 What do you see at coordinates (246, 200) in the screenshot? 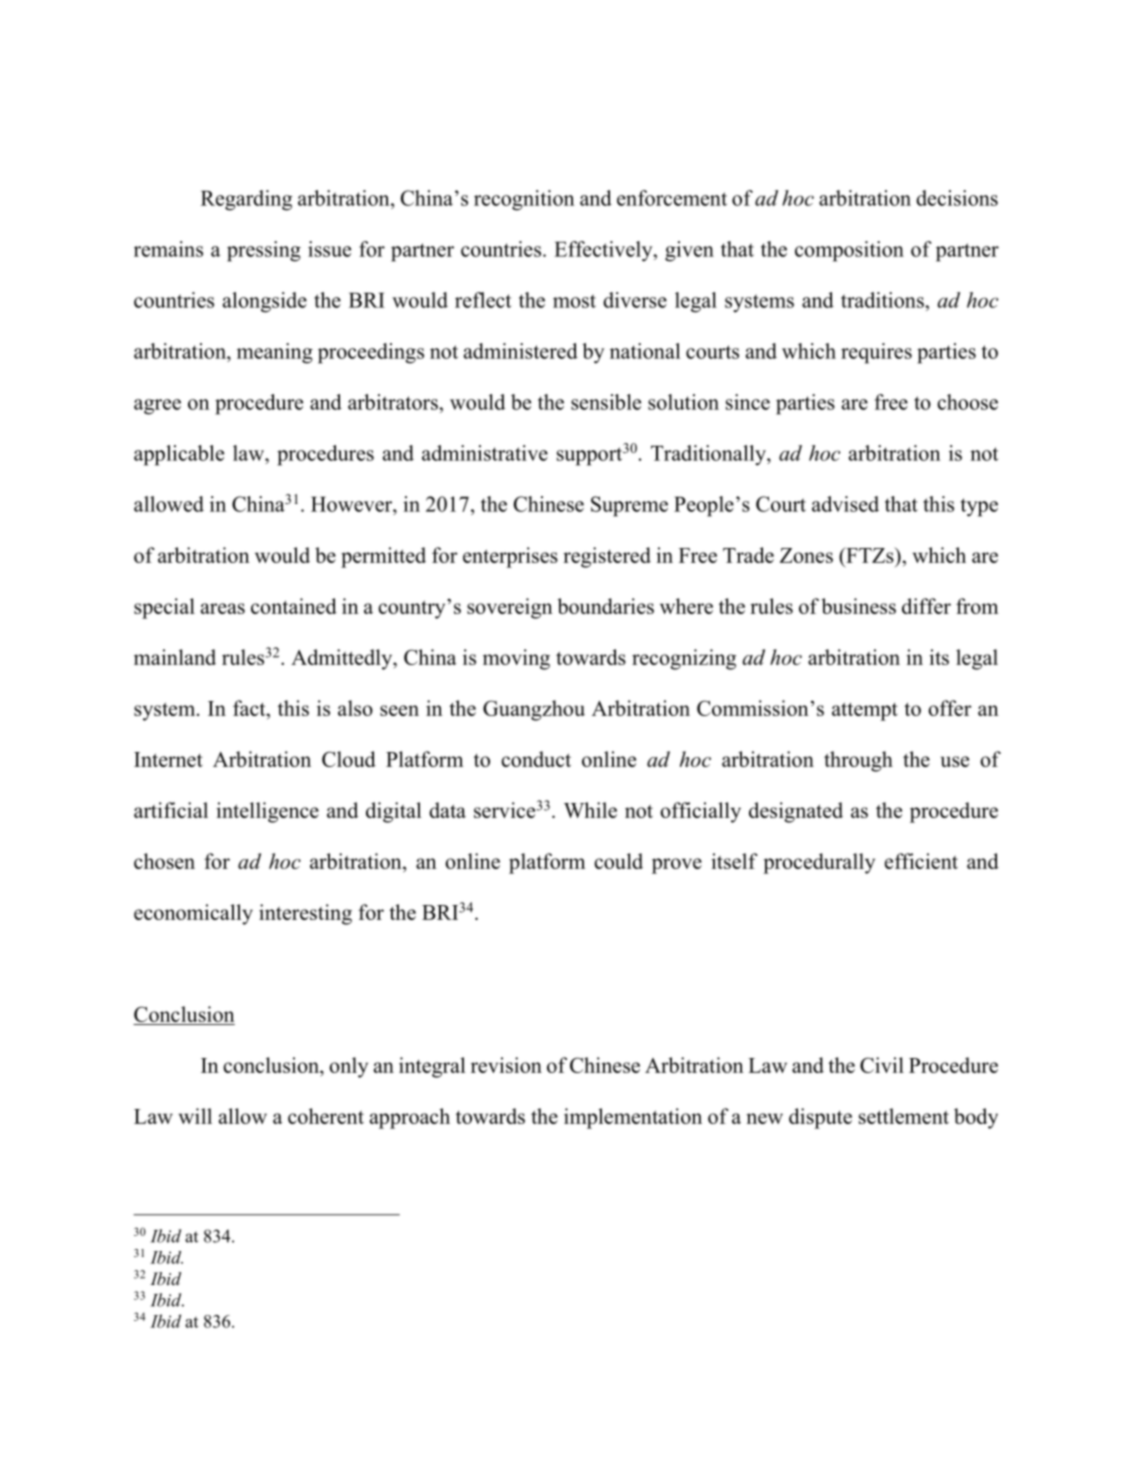
I see `Regarding` at bounding box center [246, 200].
